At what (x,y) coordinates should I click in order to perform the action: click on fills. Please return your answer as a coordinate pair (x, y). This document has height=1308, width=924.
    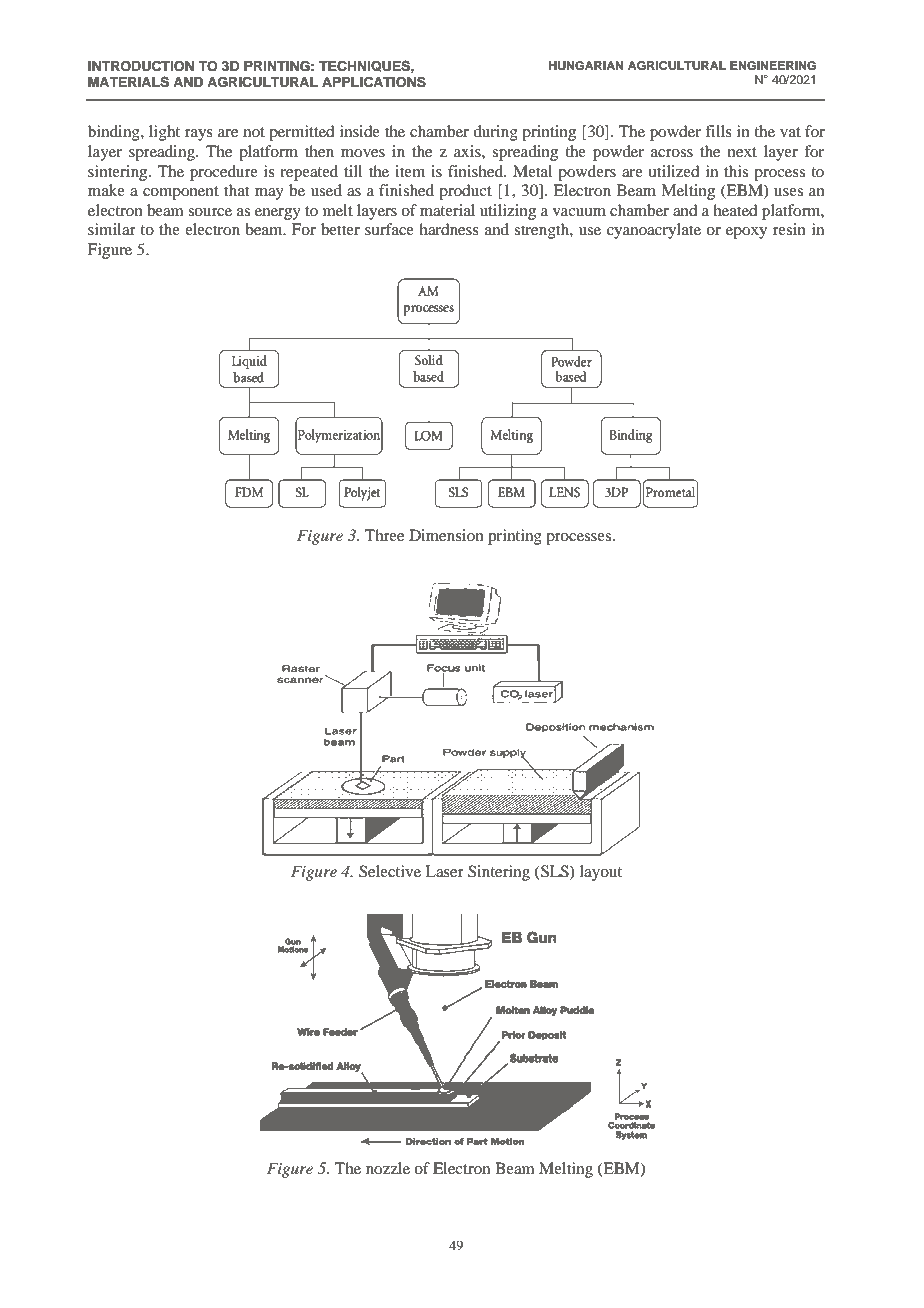
    Looking at the image, I should click on (718, 131).
